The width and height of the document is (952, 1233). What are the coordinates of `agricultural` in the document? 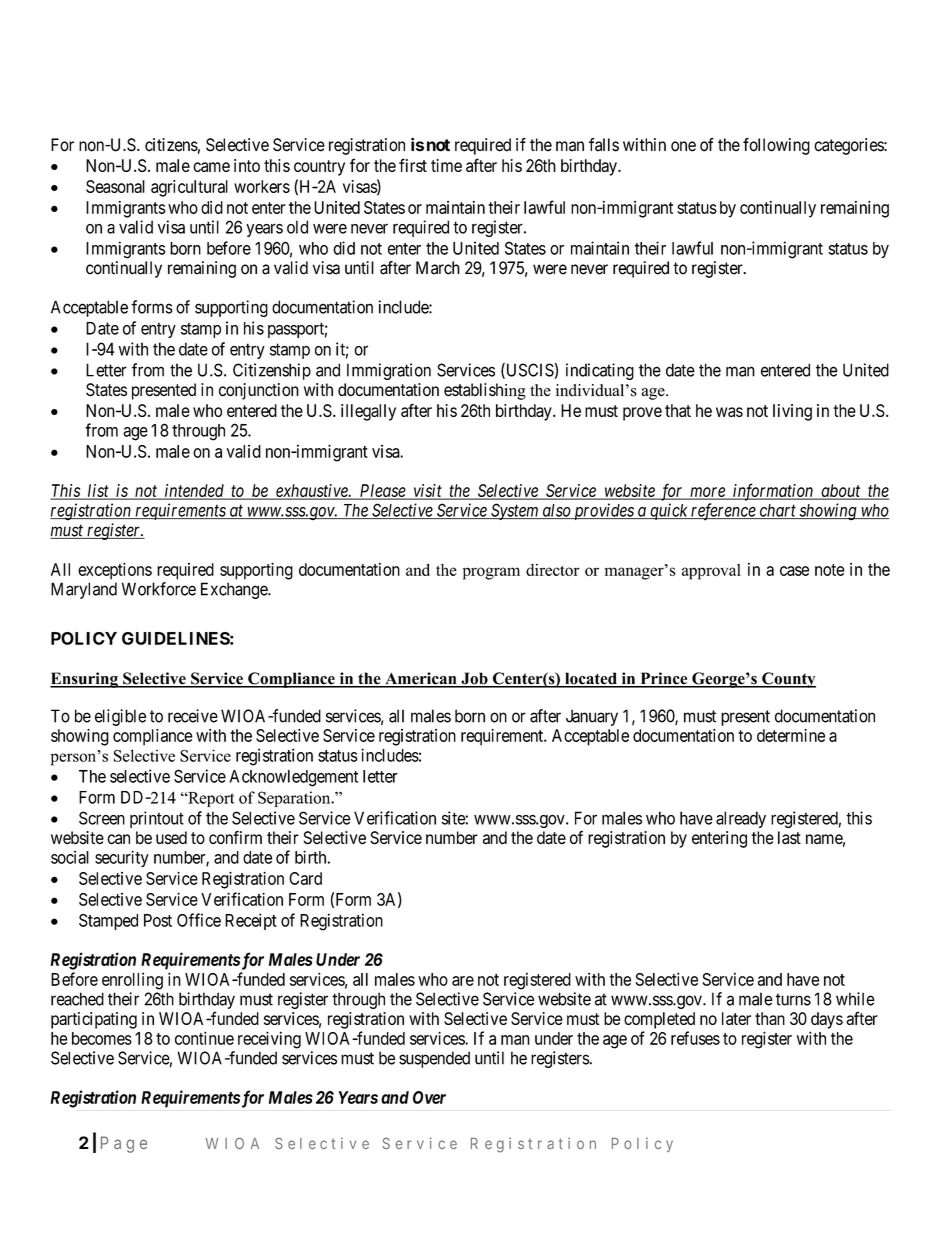 It's located at (189, 188).
